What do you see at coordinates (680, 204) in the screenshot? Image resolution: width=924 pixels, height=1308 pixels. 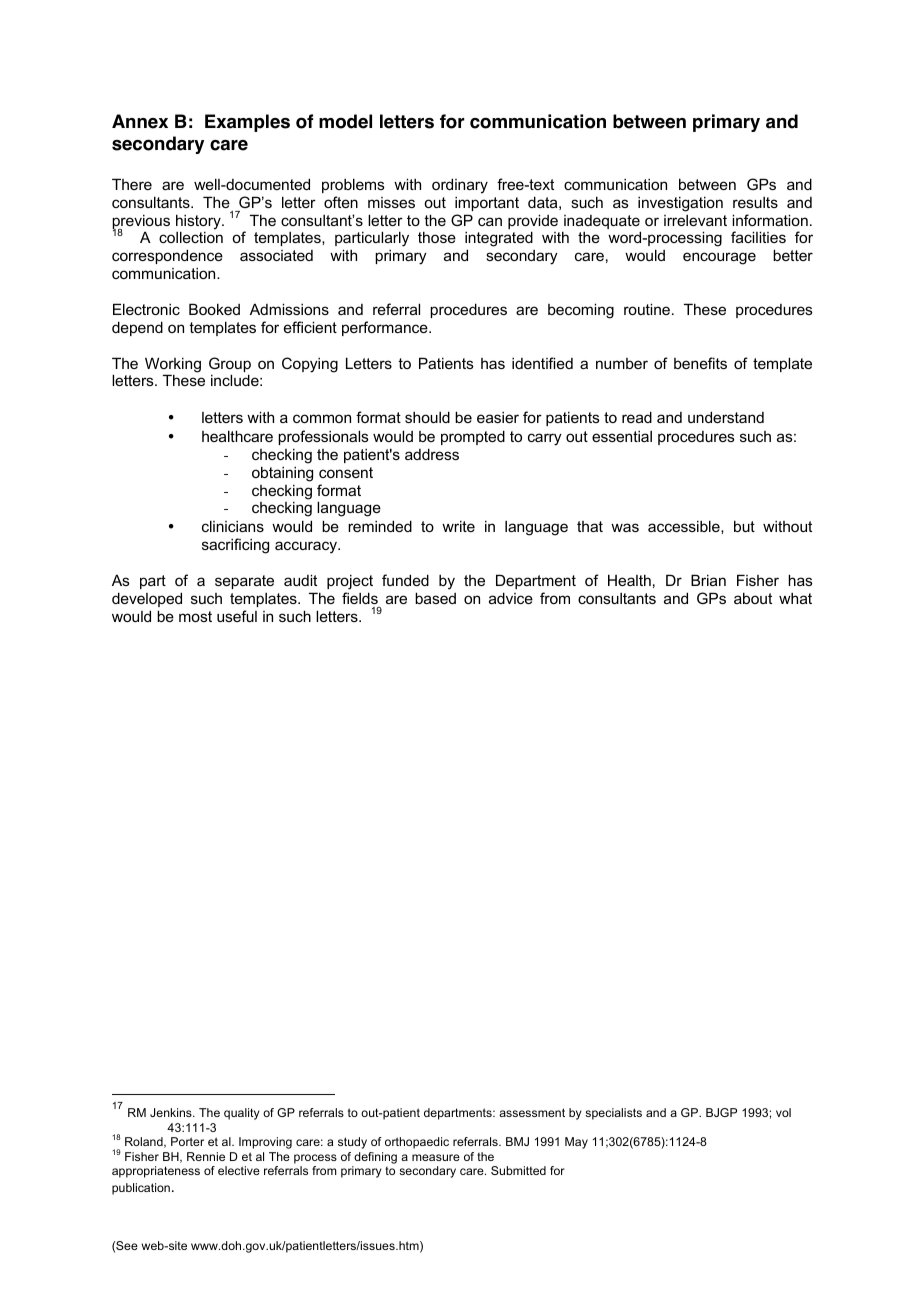 I see `investigation` at bounding box center [680, 204].
